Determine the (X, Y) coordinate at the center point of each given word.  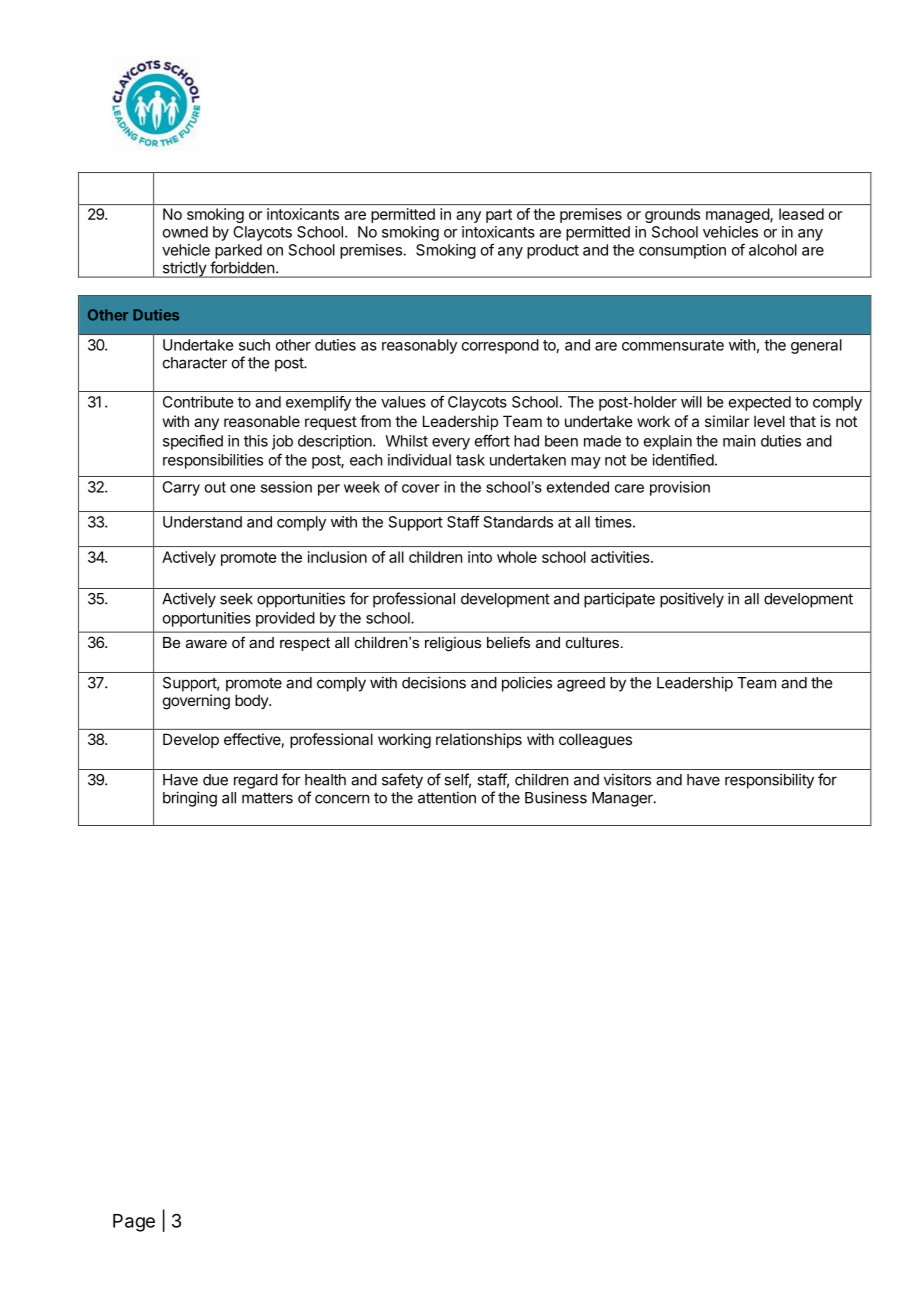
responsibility (769, 781)
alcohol (773, 250)
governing (196, 702)
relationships (479, 740)
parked (238, 251)
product (553, 251)
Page (134, 1223)
